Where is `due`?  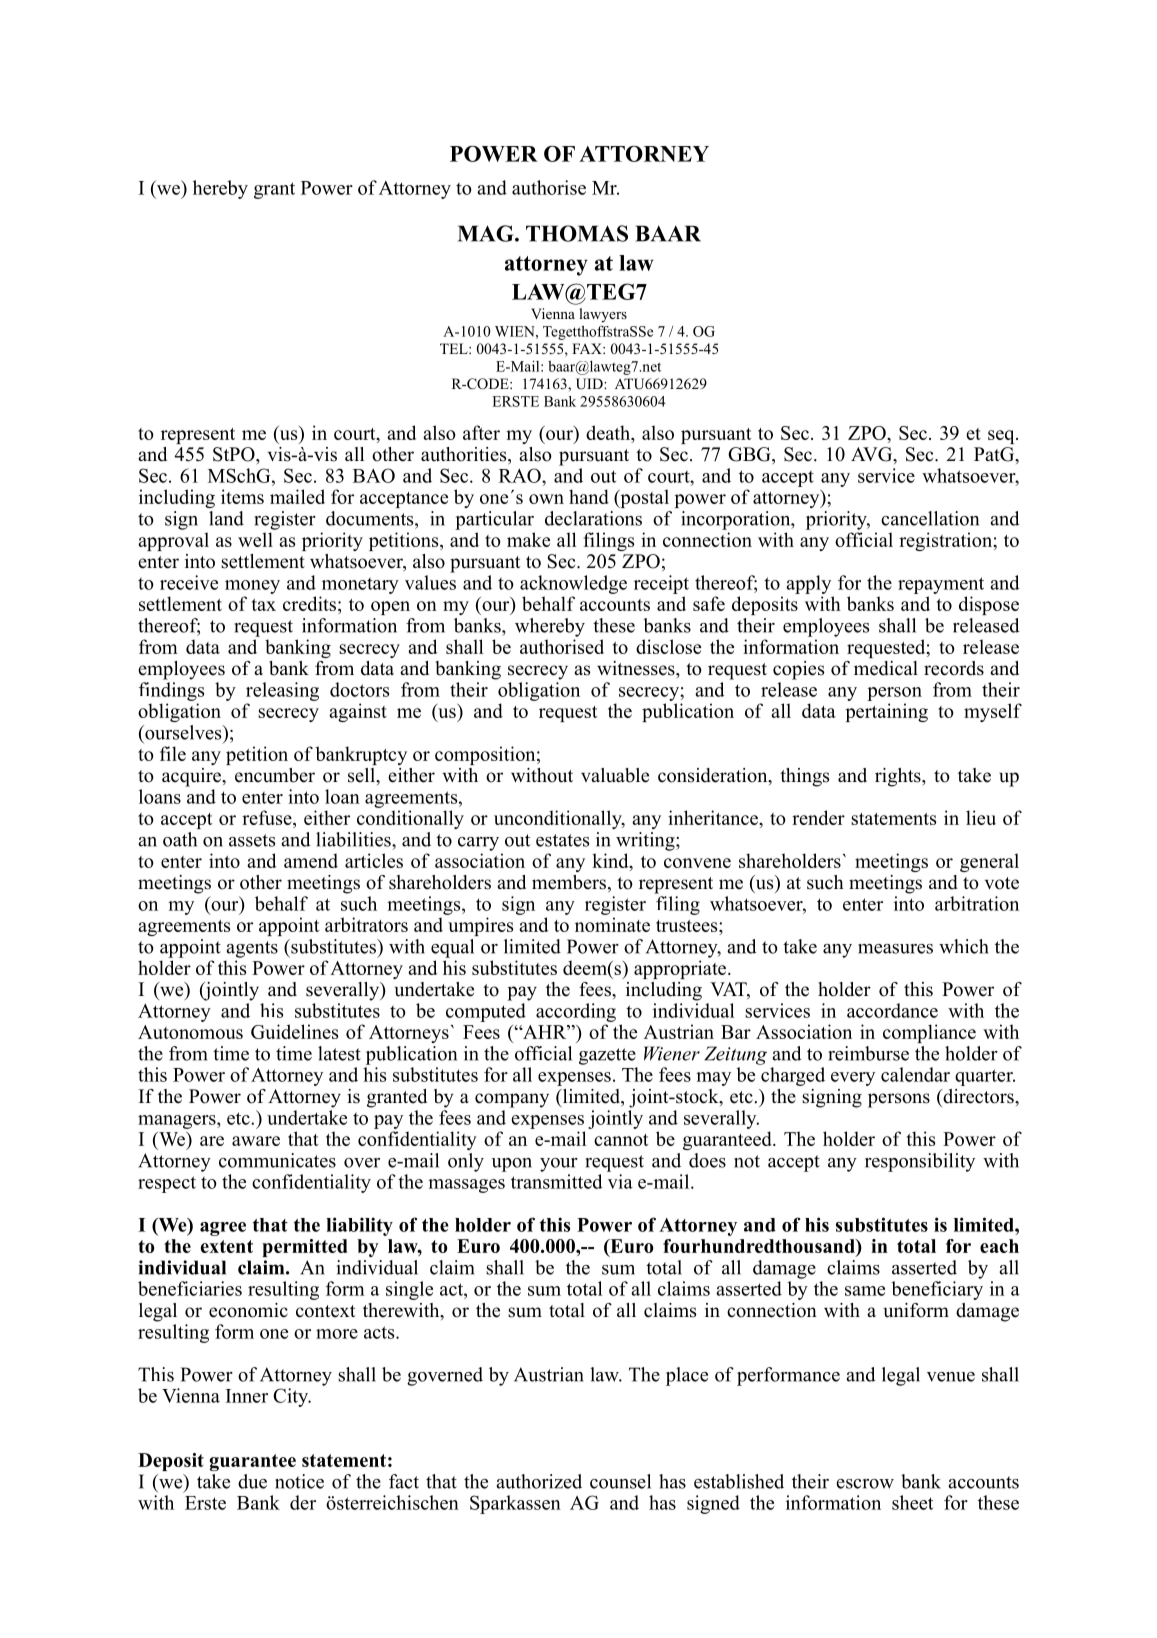
due is located at coordinates (252, 1481).
